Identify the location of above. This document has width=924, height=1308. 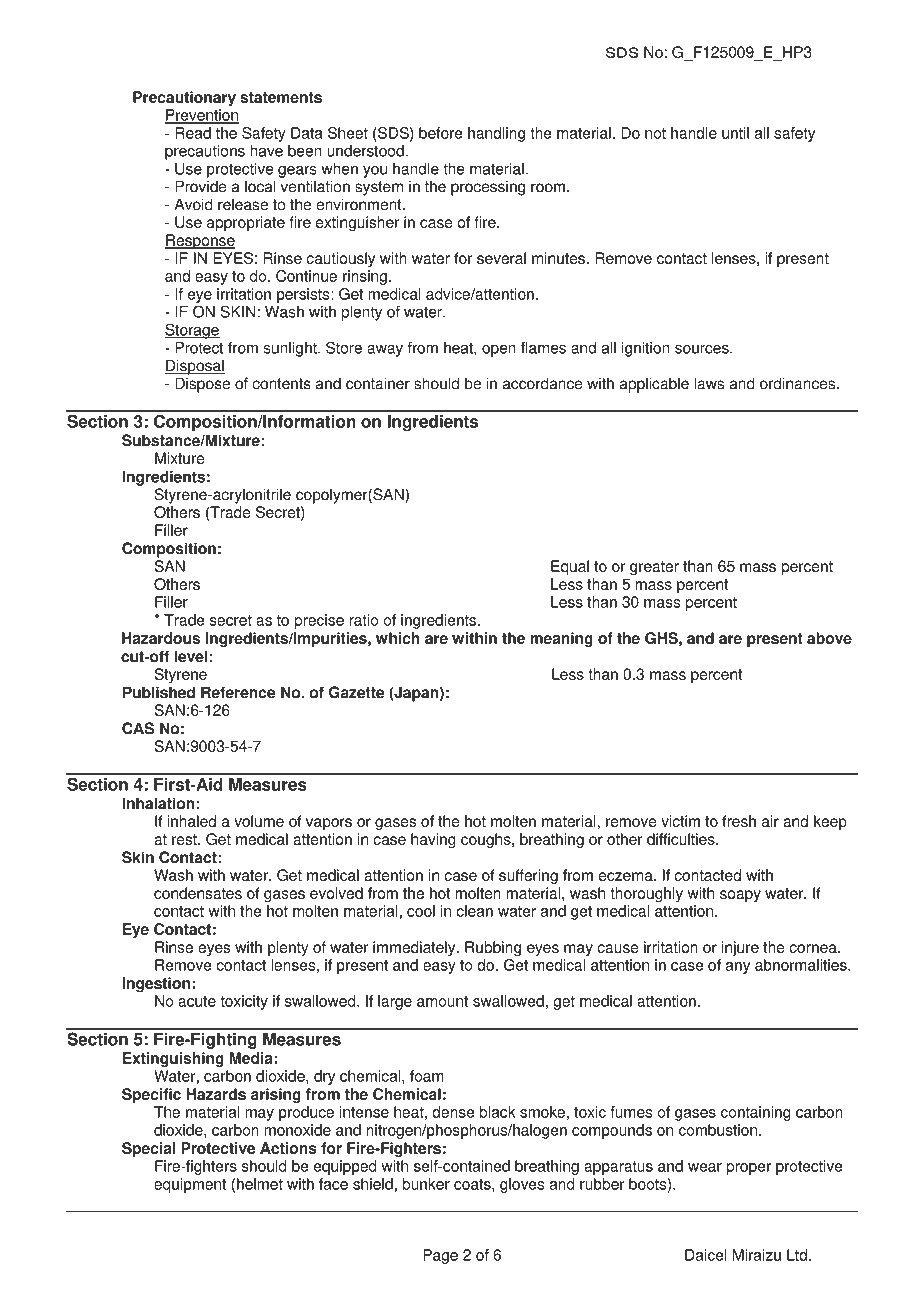
(829, 638).
